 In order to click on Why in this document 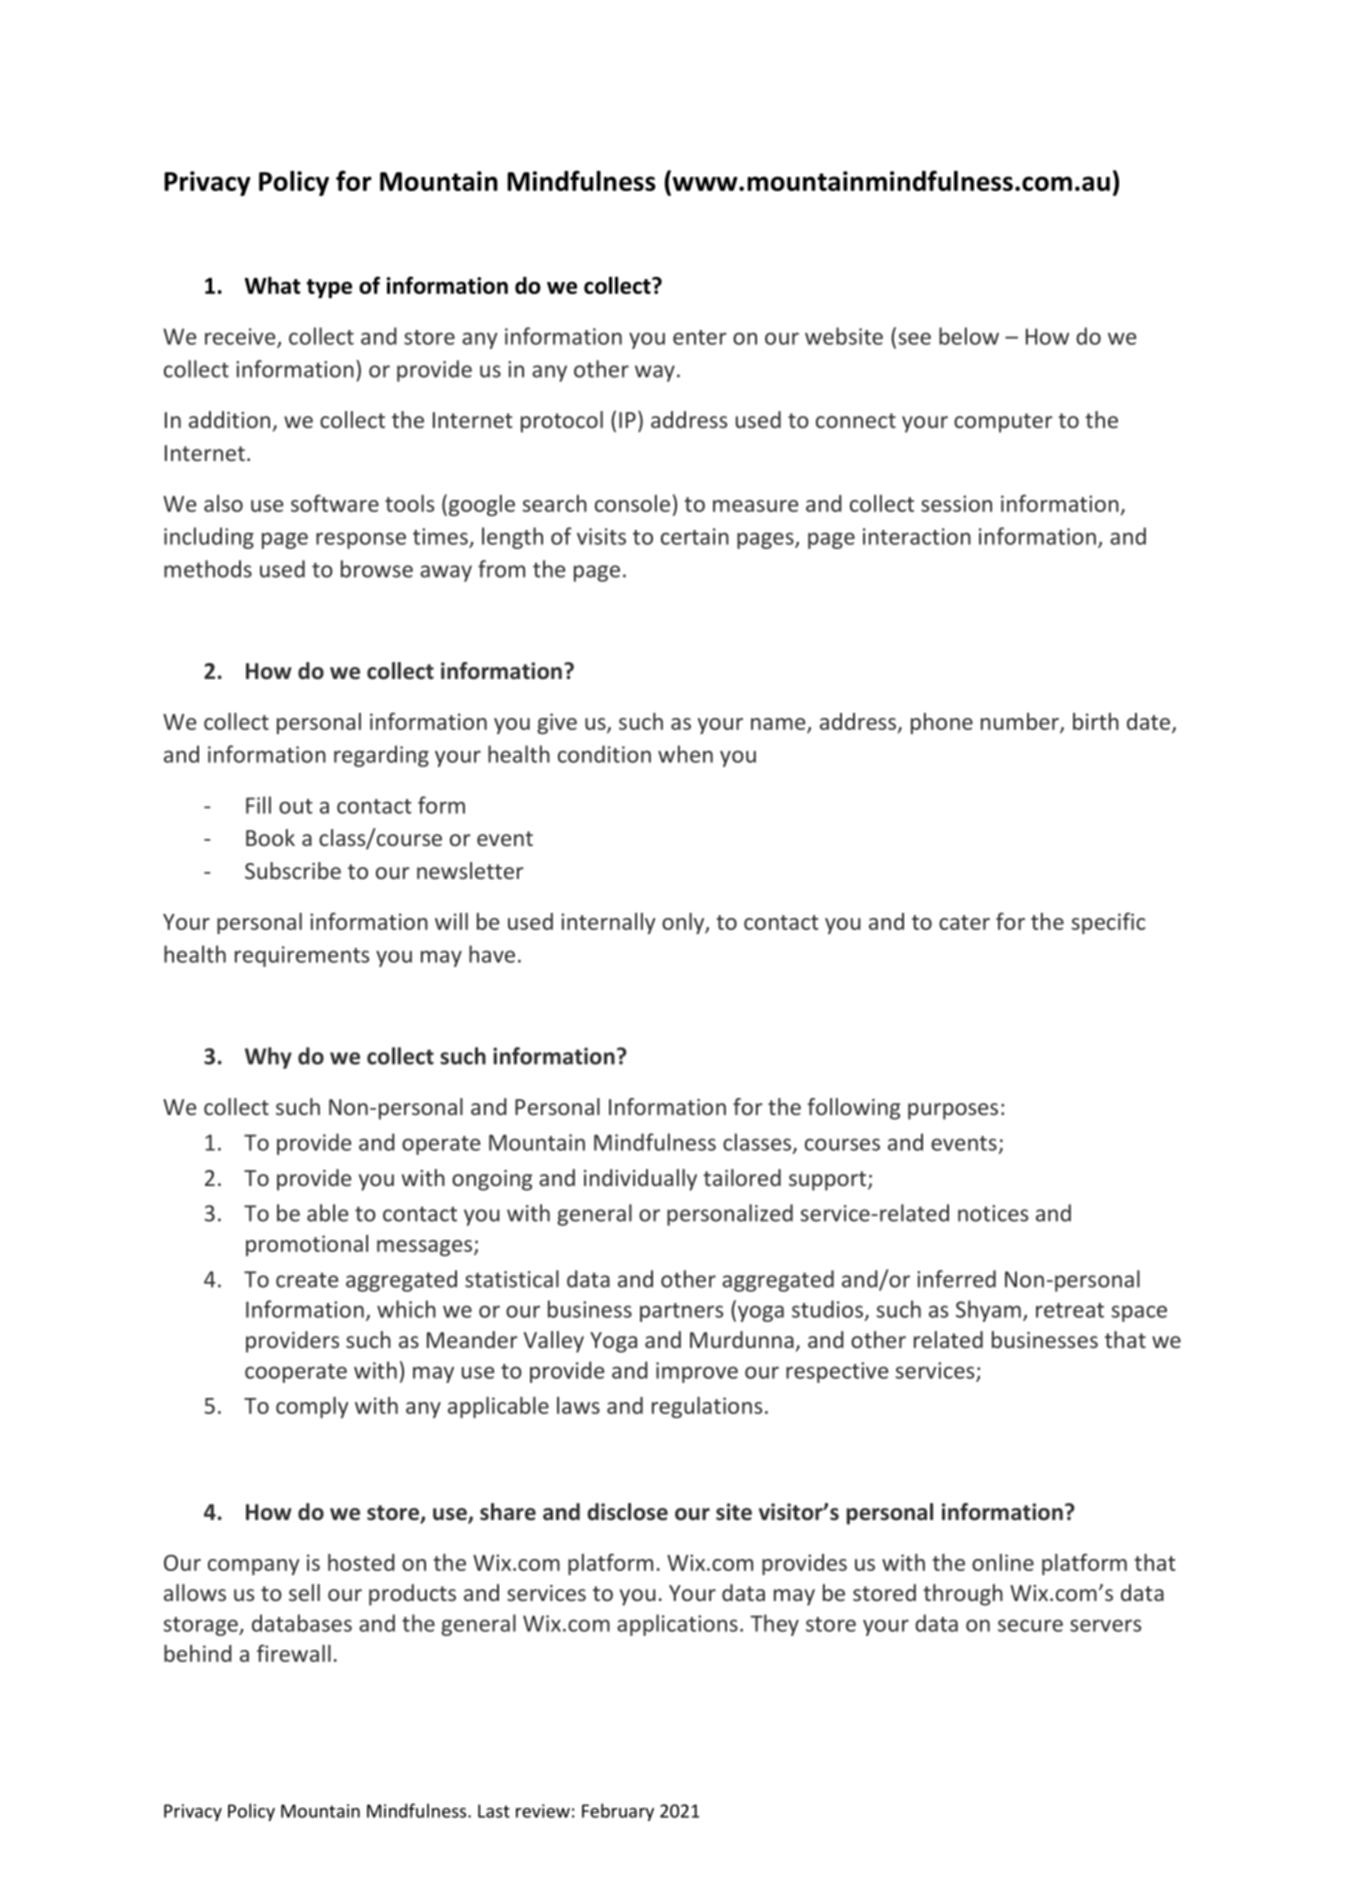, I will do `click(268, 1058)`.
